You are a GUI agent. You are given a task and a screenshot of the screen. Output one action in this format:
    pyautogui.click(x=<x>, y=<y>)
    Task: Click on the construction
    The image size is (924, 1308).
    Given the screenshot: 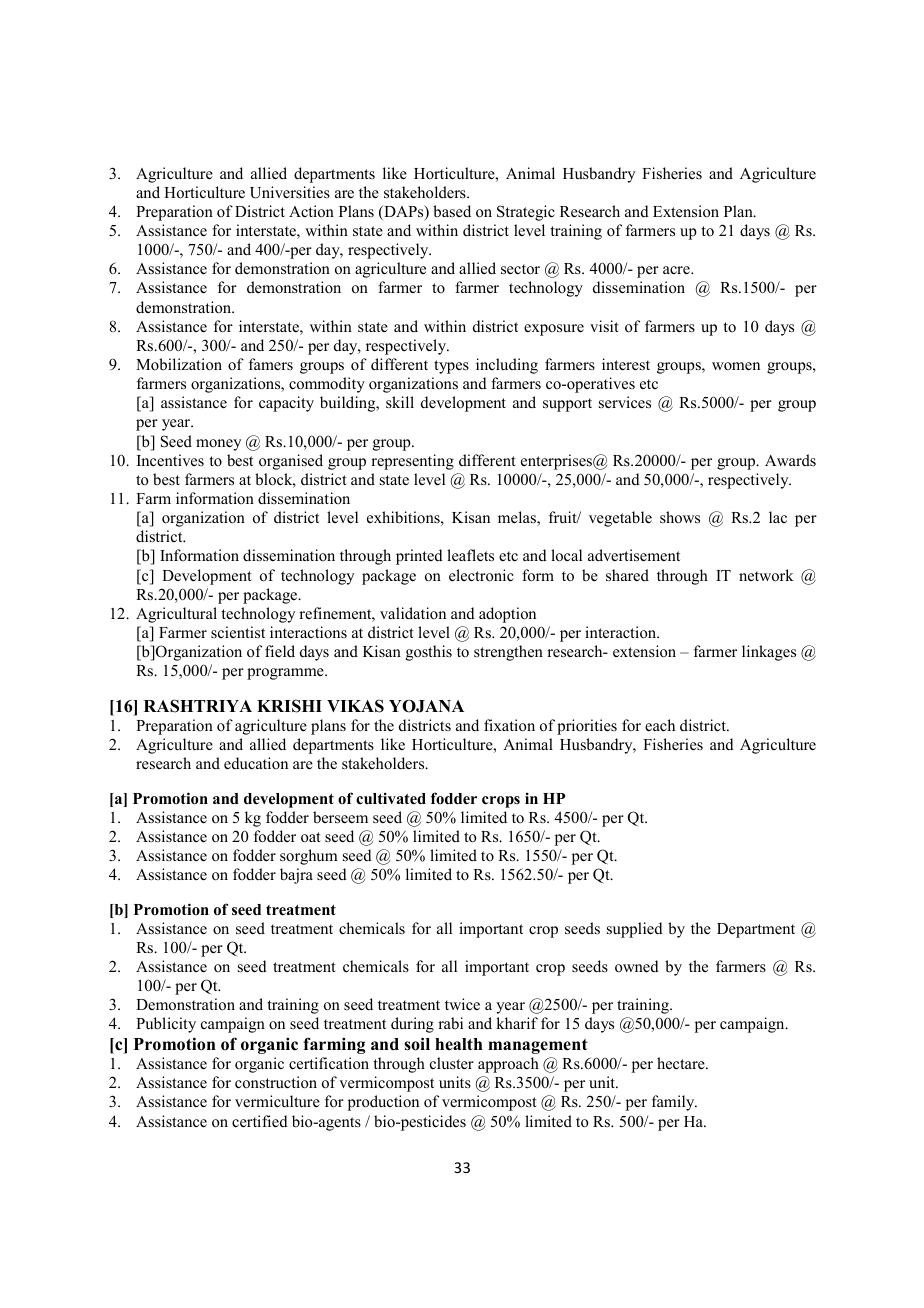 What is the action you would take?
    pyautogui.click(x=276, y=1082)
